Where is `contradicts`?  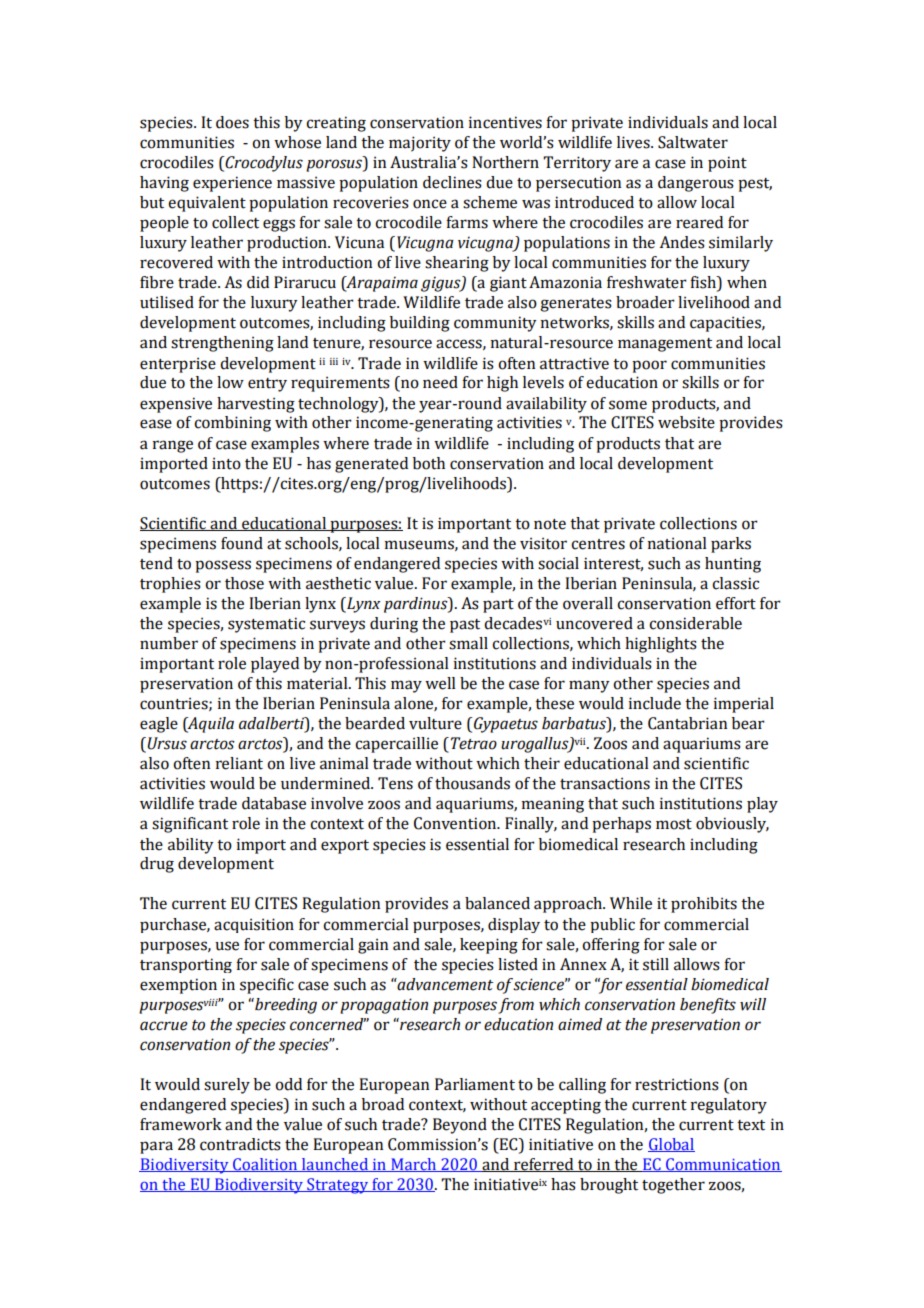 contradicts is located at coordinates (240, 1144).
